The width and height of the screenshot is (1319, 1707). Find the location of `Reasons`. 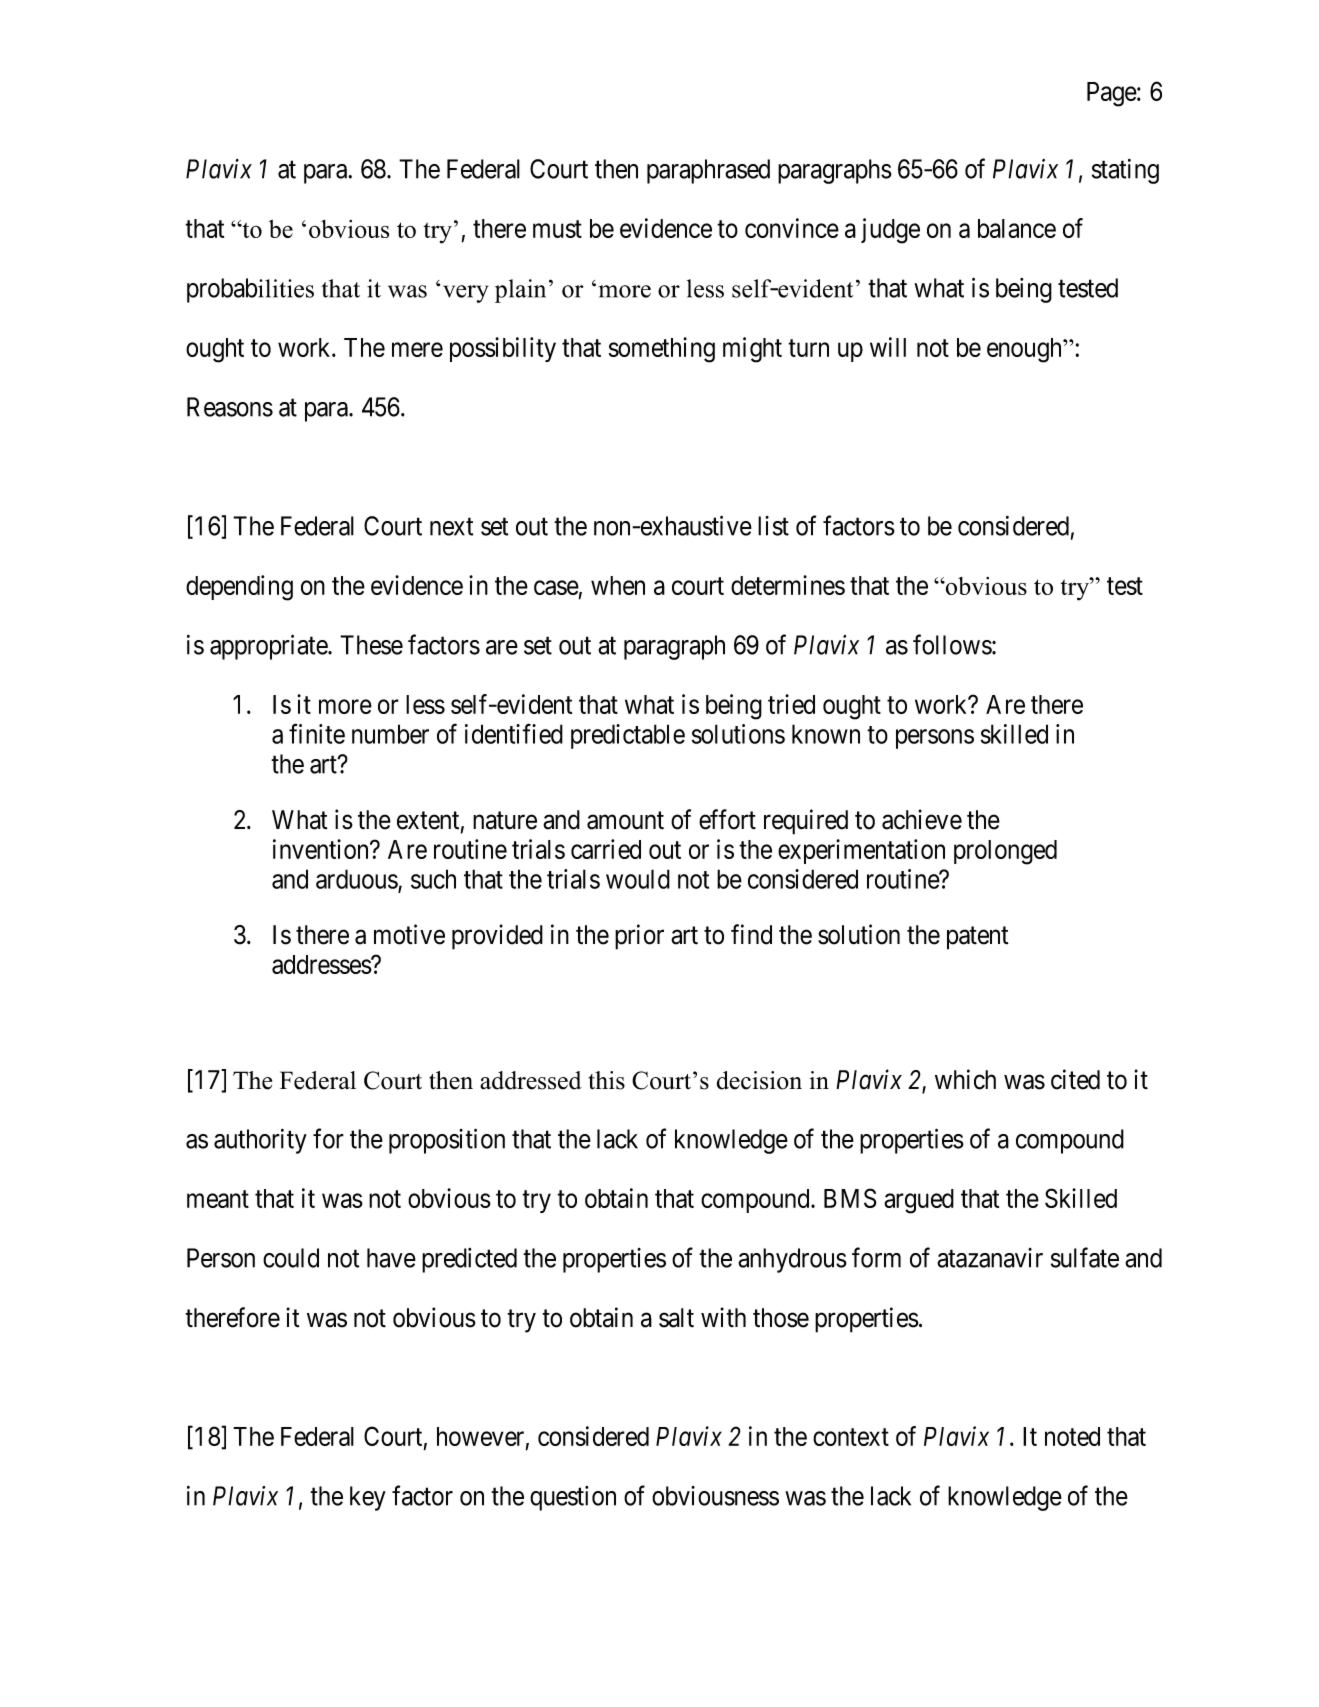

Reasons is located at coordinates (230, 407).
